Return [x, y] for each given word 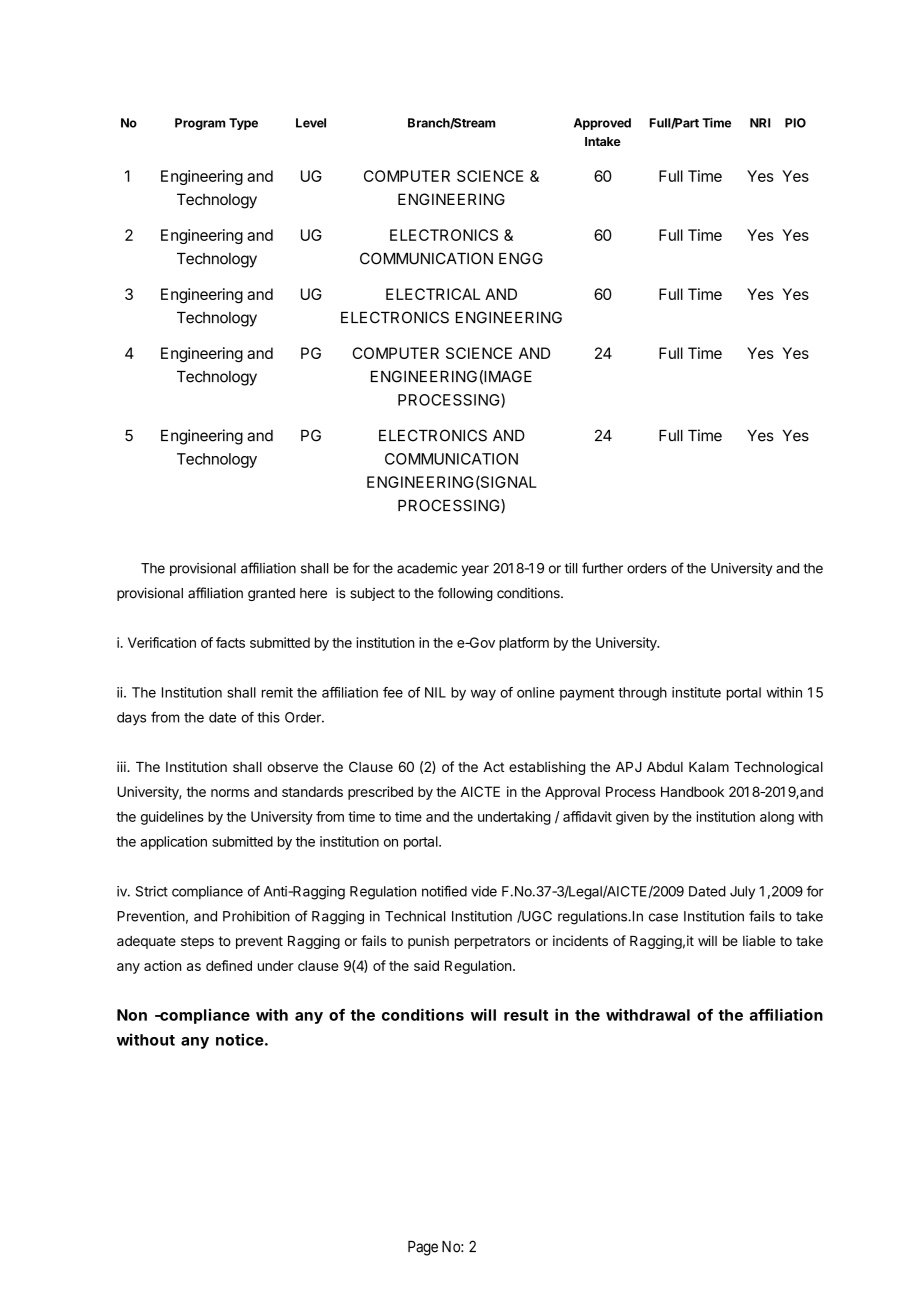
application [173, 843]
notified [444, 891]
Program [200, 124]
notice [240, 1039]
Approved [602, 124]
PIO [795, 123]
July [742, 893]
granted [271, 594]
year [475, 570]
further [602, 568]
